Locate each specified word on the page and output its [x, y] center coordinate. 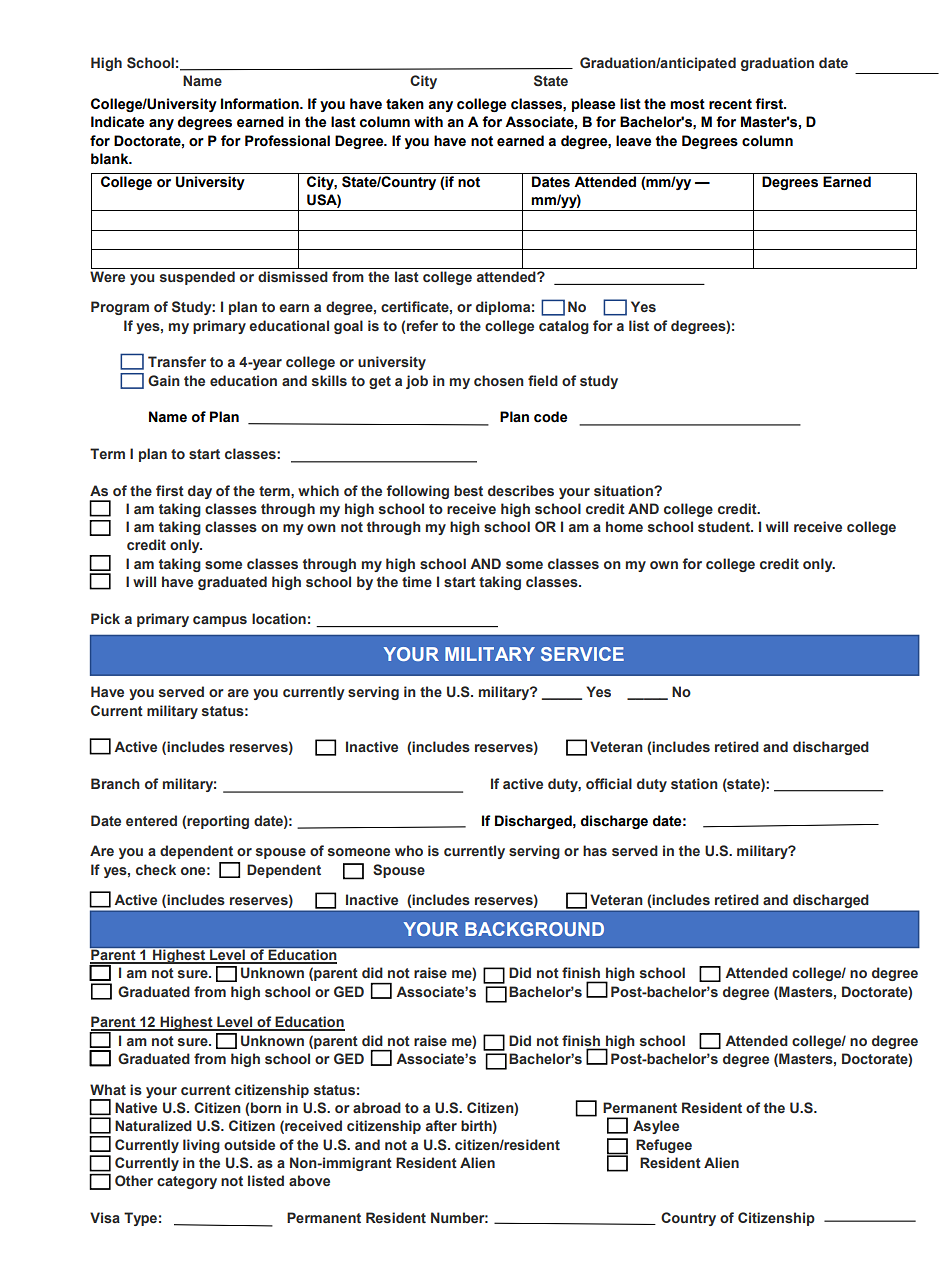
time [417, 581]
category [187, 1182]
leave [633, 141]
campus [220, 621]
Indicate [117, 122]
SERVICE [582, 654]
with [428, 122]
